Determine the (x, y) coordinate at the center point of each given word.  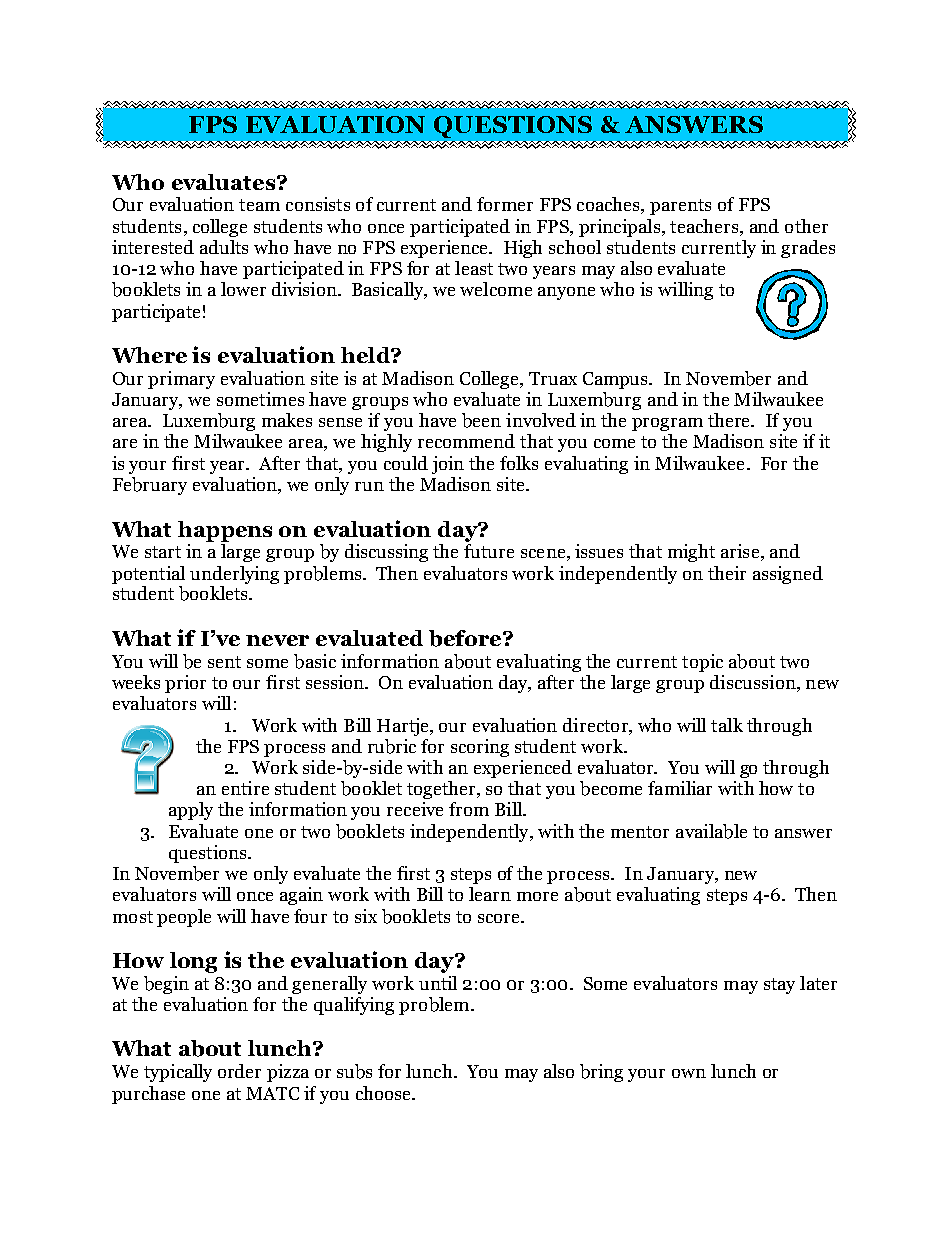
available (711, 831)
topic (702, 663)
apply (191, 811)
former (505, 204)
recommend (466, 441)
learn (490, 894)
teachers (705, 226)
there (731, 420)
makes (287, 420)
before (466, 638)
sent (224, 662)
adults (224, 247)
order (239, 1071)
